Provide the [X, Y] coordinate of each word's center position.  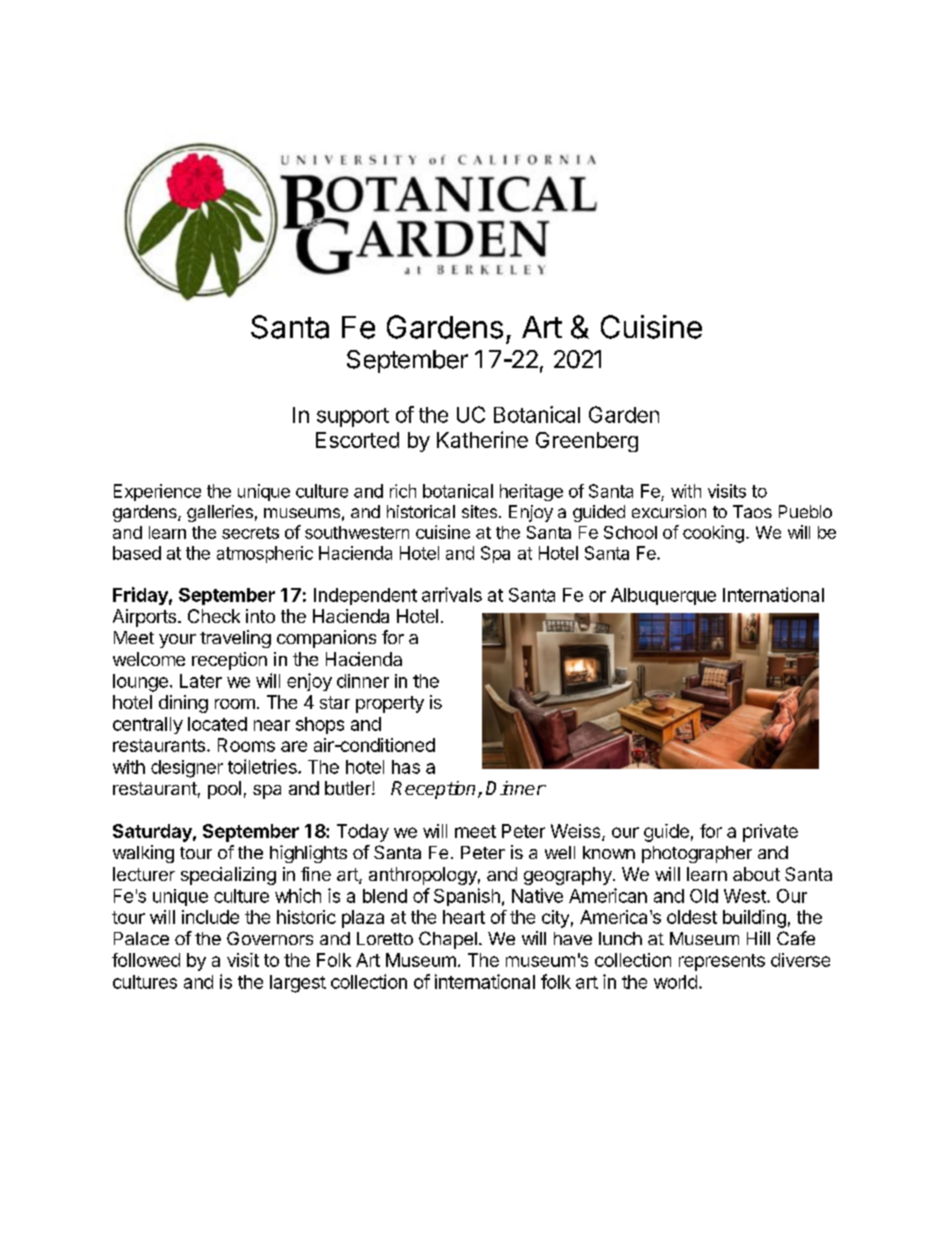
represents [722, 962]
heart [464, 917]
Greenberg [587, 442]
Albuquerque [663, 596]
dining [183, 704]
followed [146, 960]
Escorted [357, 440]
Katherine [482, 439]
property [390, 704]
